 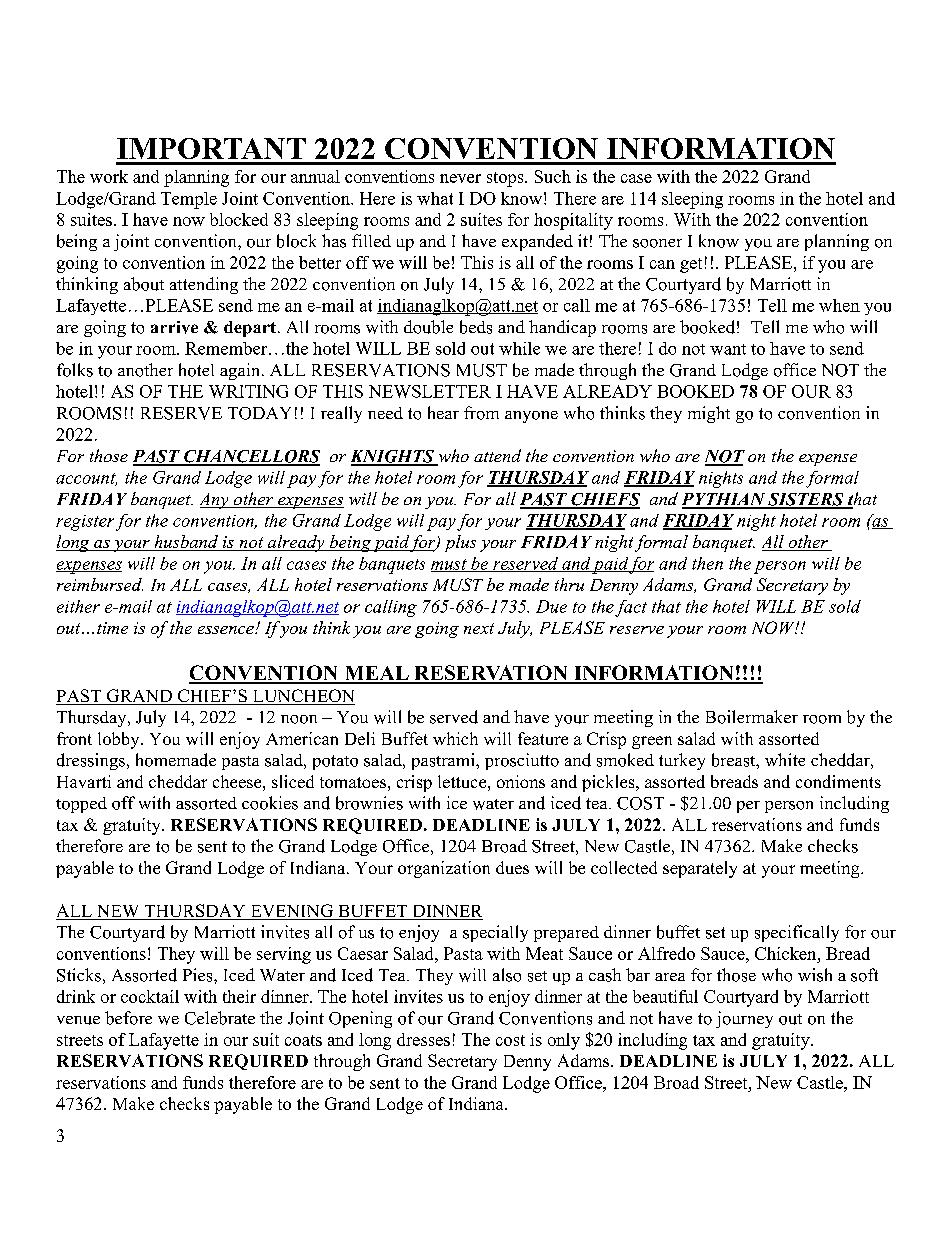 I want to click on dresses, so click(x=423, y=1039).
